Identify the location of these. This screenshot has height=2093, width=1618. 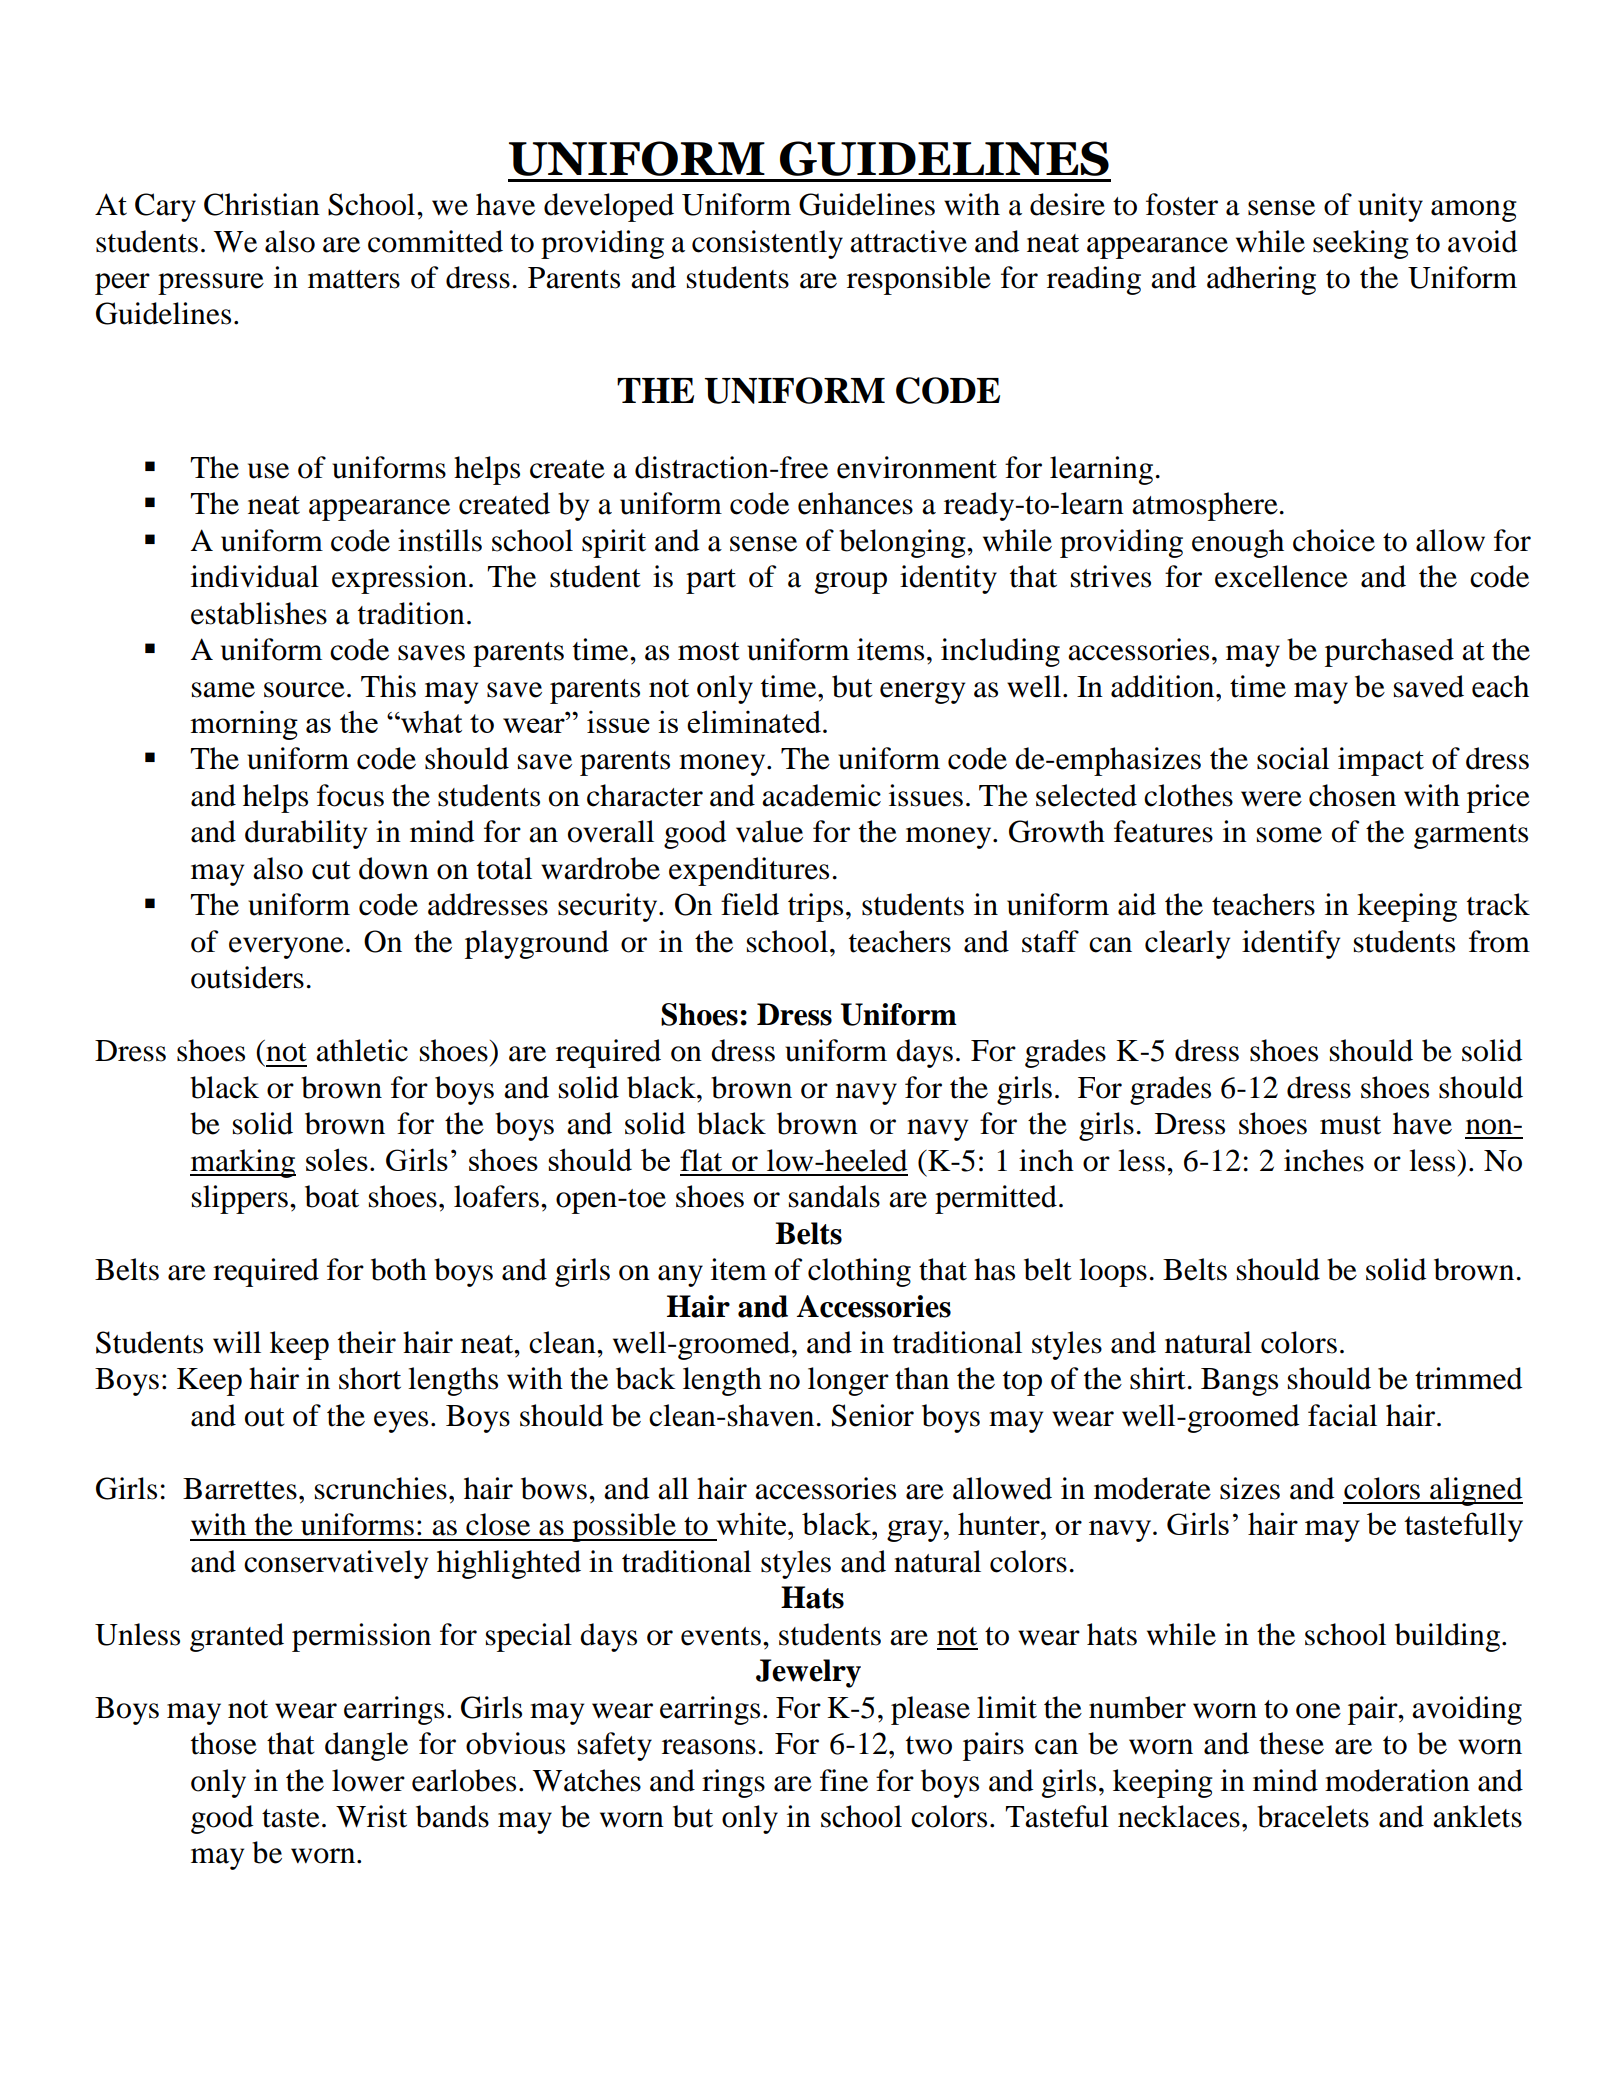
(1291, 1743).
